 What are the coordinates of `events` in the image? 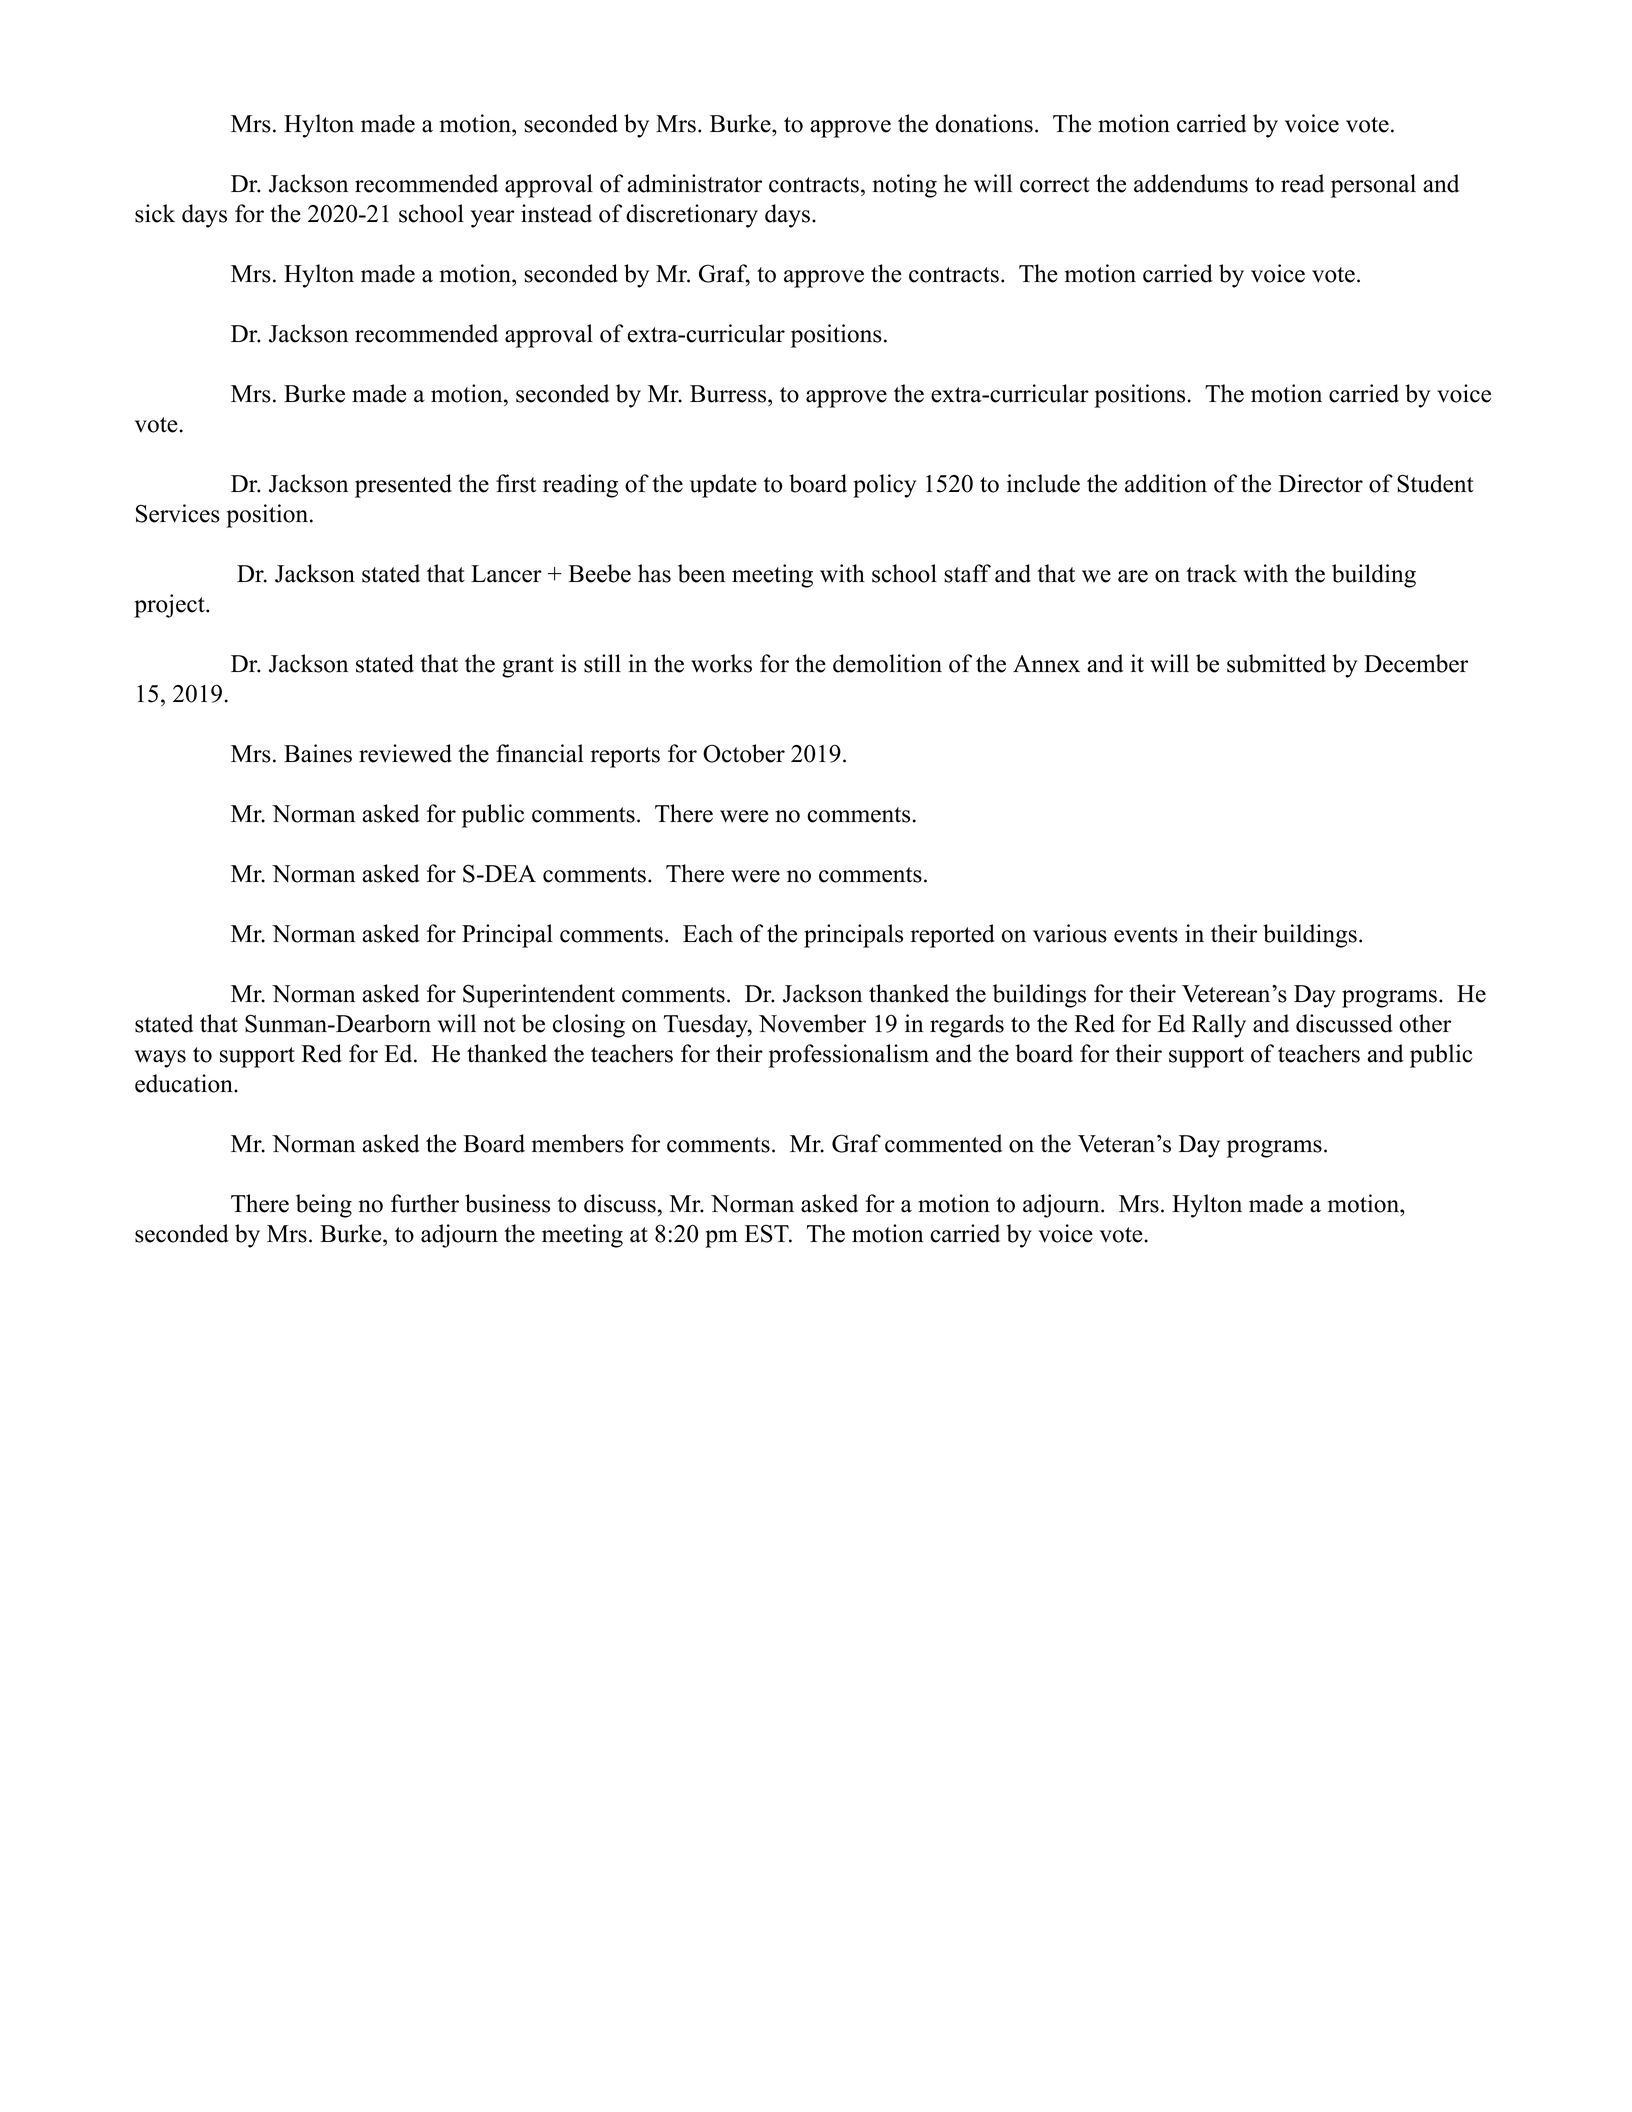 It's located at (1146, 935).
